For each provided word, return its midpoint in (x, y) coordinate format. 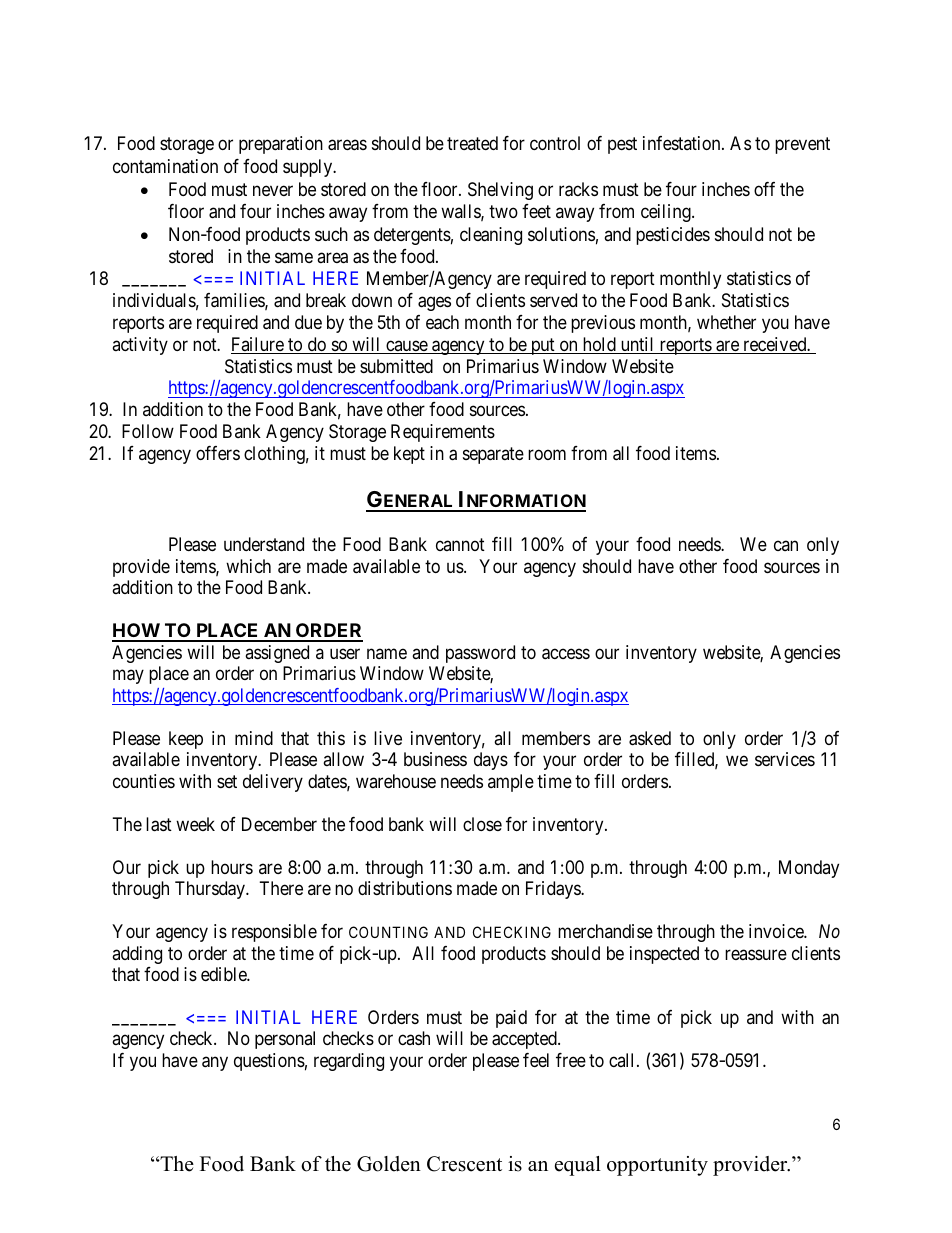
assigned (277, 654)
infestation (683, 143)
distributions (405, 888)
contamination (165, 166)
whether (726, 322)
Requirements (443, 433)
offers (218, 453)
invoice (777, 931)
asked (650, 738)
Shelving (500, 191)
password (480, 654)
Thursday (211, 890)
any (215, 1063)
